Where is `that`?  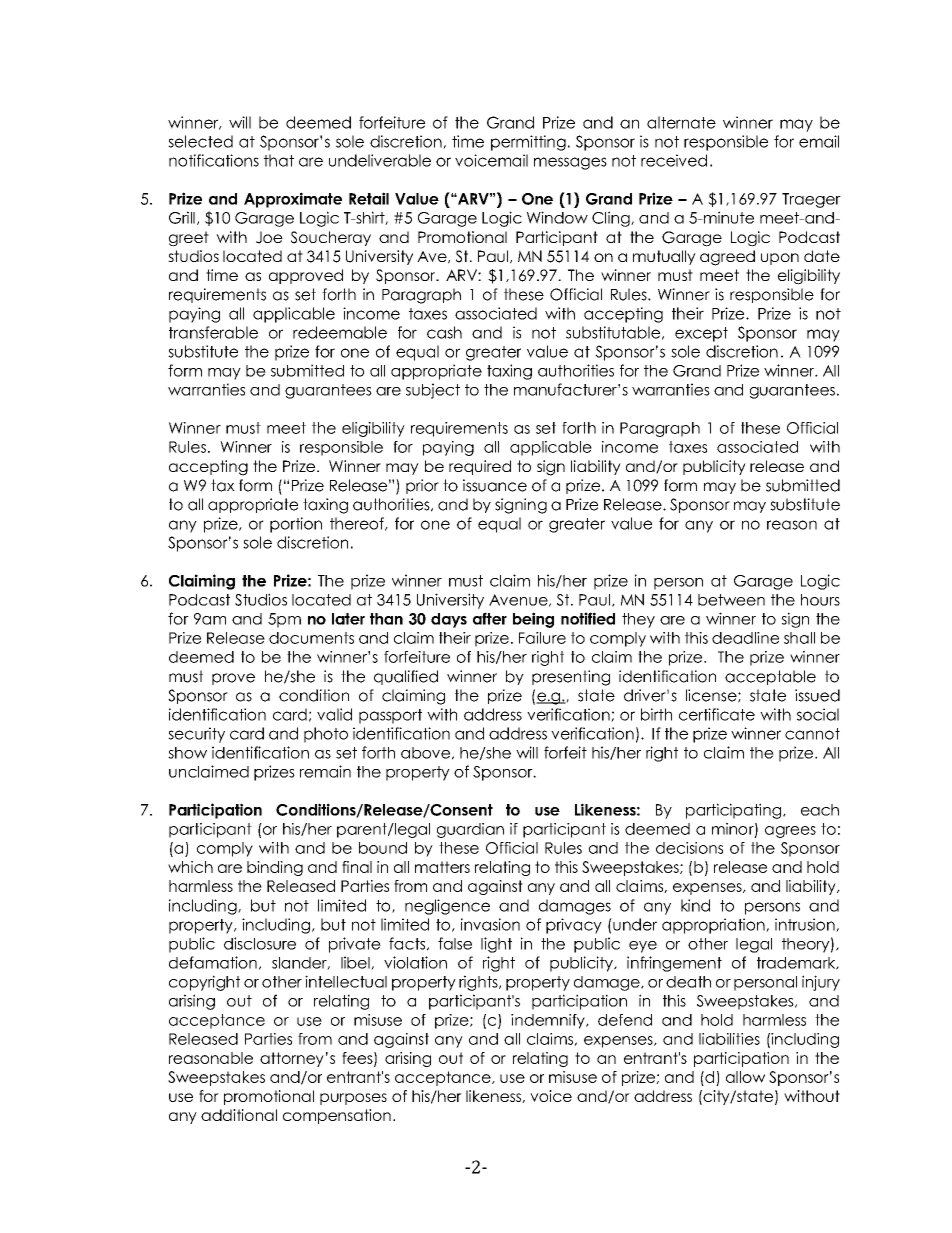 that is located at coordinates (279, 160).
